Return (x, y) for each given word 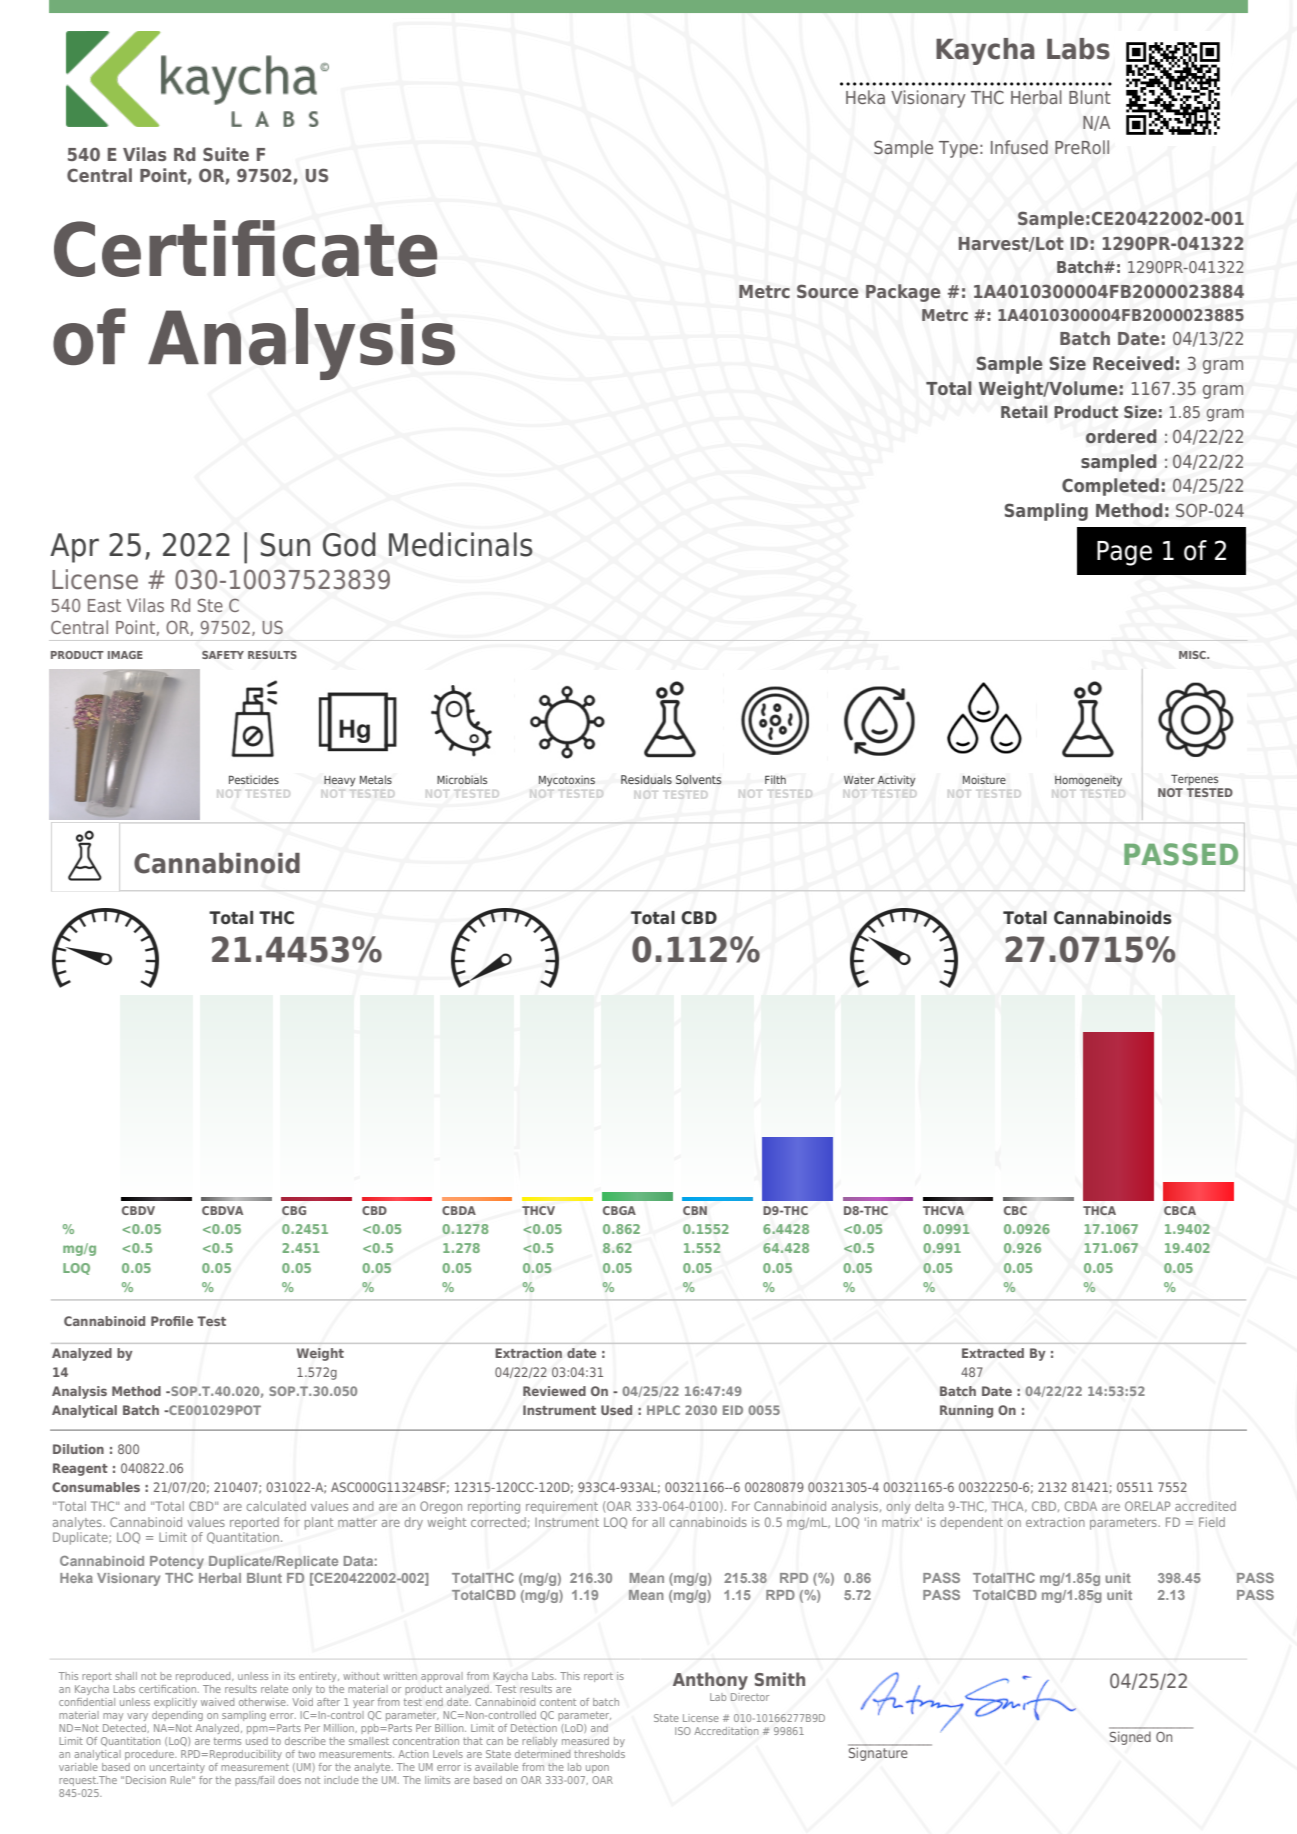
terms (227, 1741)
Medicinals (461, 544)
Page (1124, 553)
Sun (285, 545)
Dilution (78, 1449)
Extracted (993, 1353)
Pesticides (254, 779)
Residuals (646, 779)
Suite (226, 154)
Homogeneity (1088, 781)
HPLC (663, 1410)
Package (903, 293)
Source (827, 291)
